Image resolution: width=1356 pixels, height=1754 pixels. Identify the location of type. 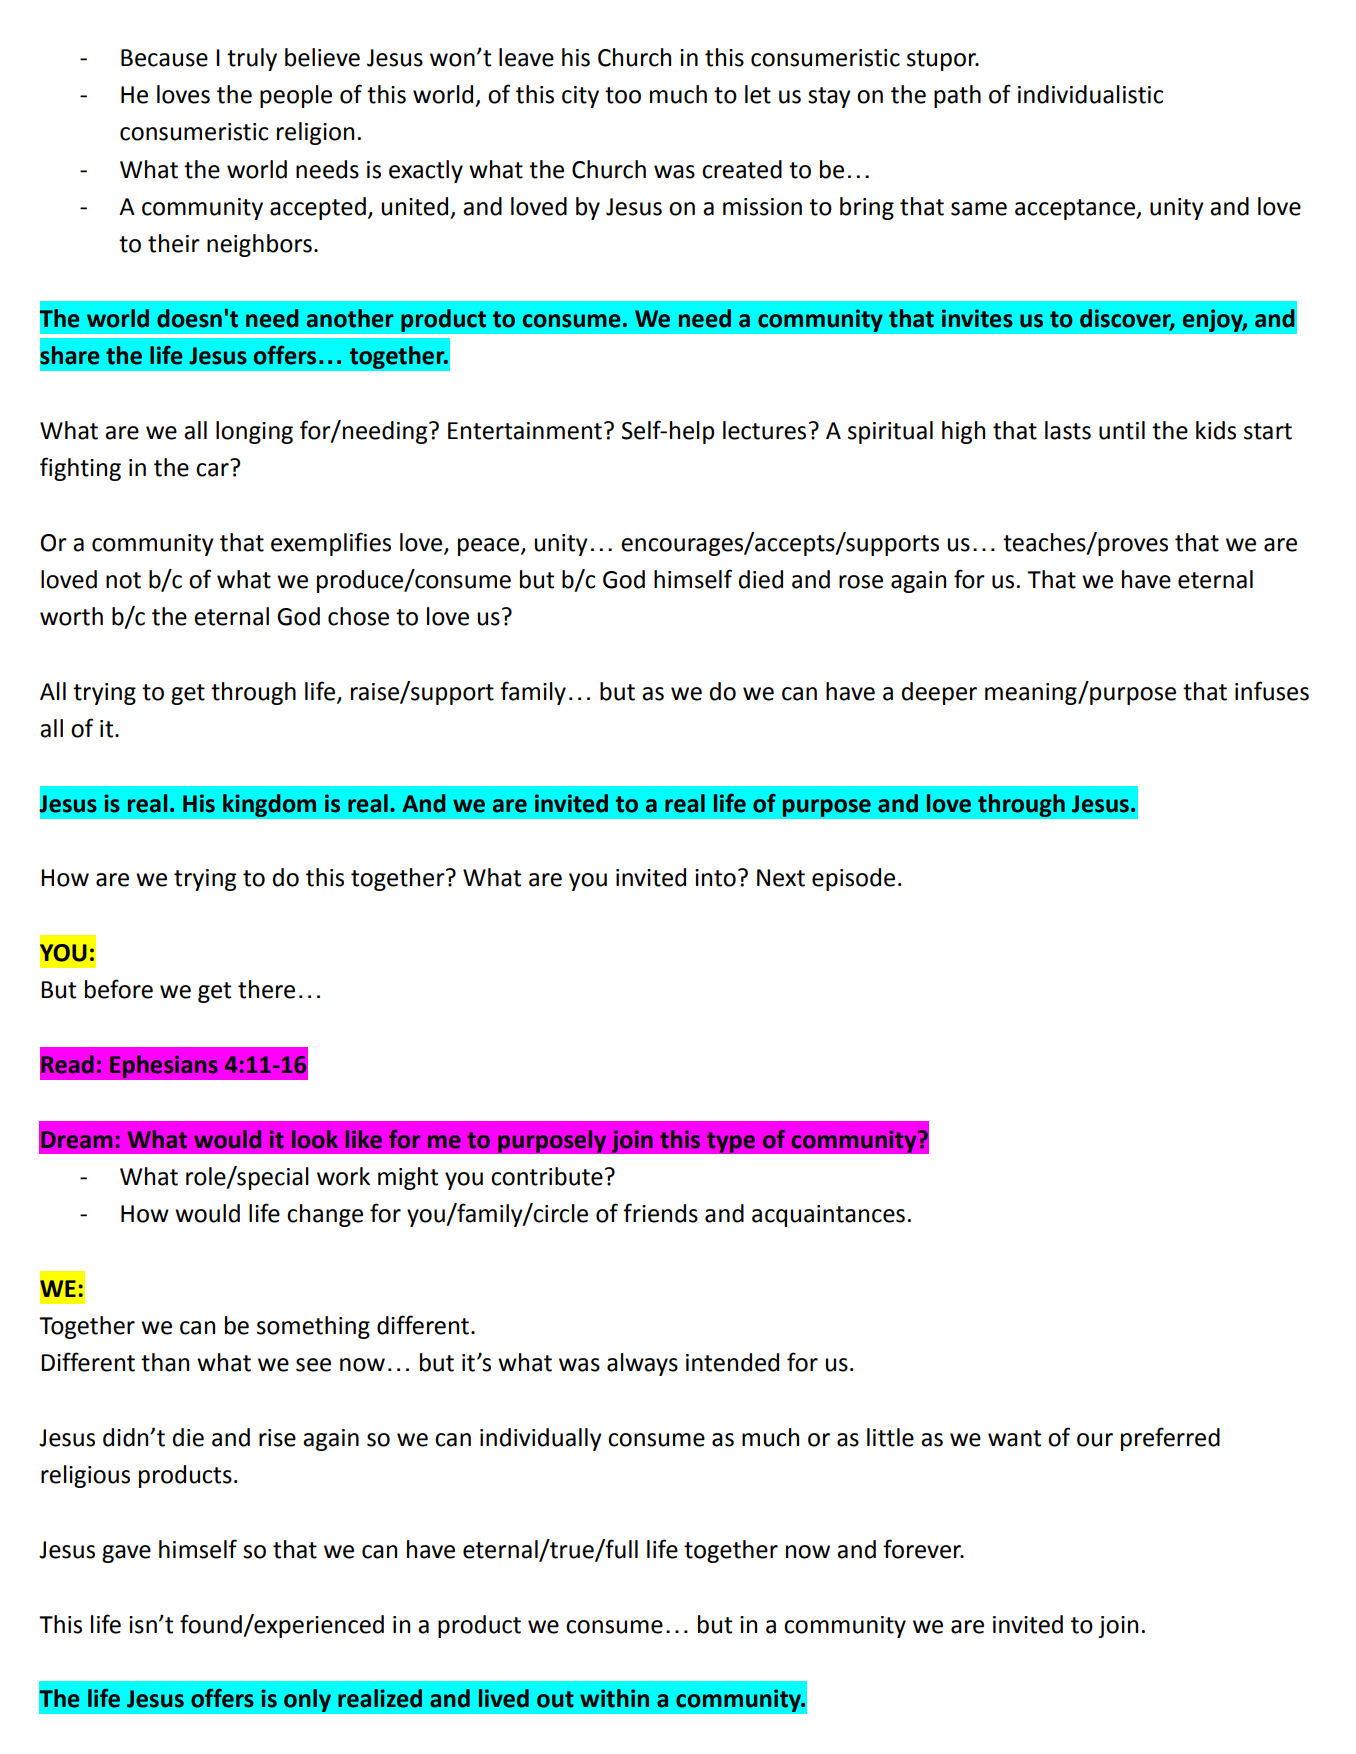
(730, 1142).
